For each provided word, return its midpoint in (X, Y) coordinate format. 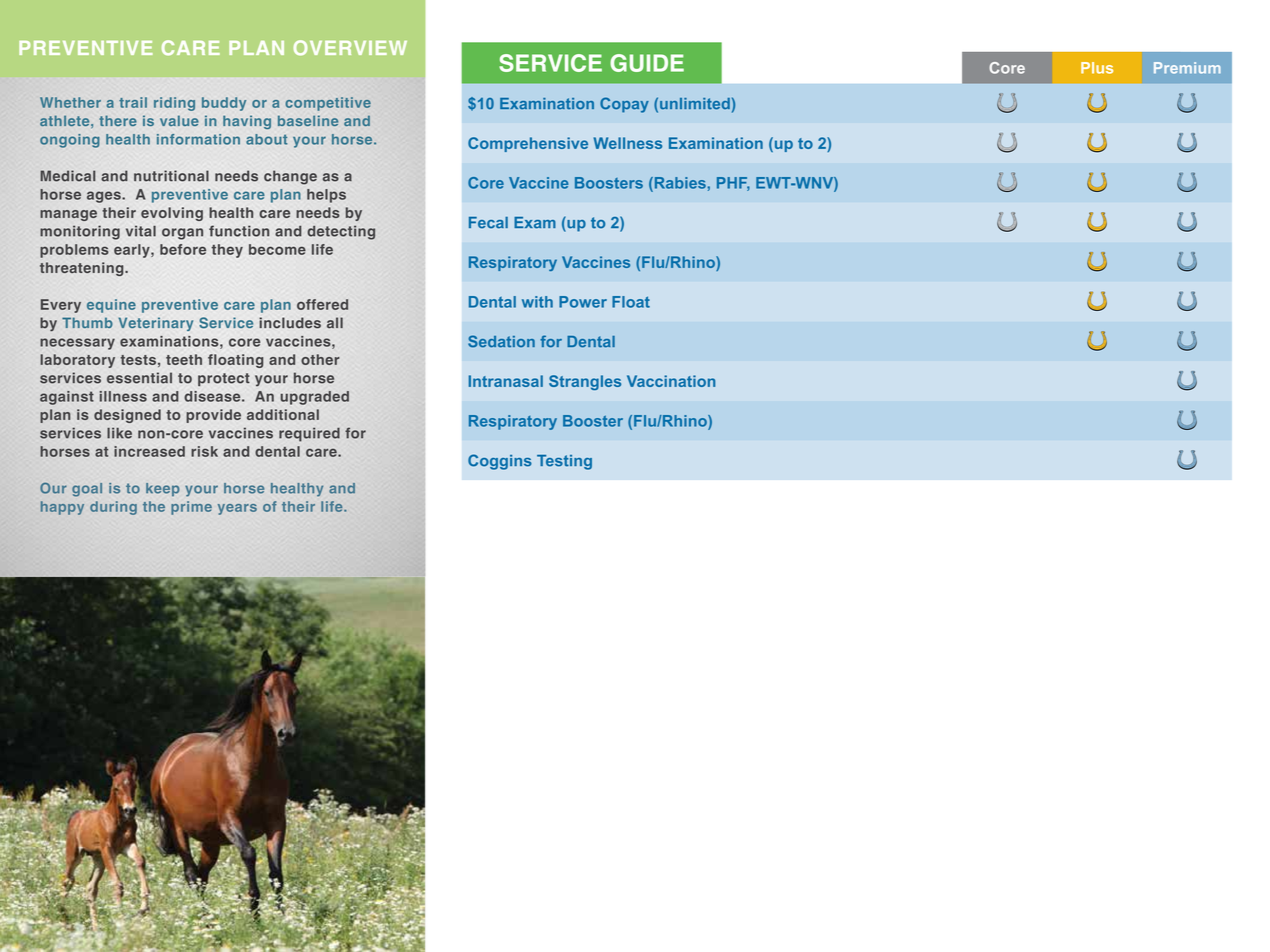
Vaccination (671, 381)
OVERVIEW (350, 48)
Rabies (679, 183)
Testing (564, 462)
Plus (1097, 68)
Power (583, 302)
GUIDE (647, 63)
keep (163, 489)
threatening (83, 269)
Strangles (585, 382)
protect (224, 379)
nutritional (171, 176)
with (537, 302)
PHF (733, 184)
